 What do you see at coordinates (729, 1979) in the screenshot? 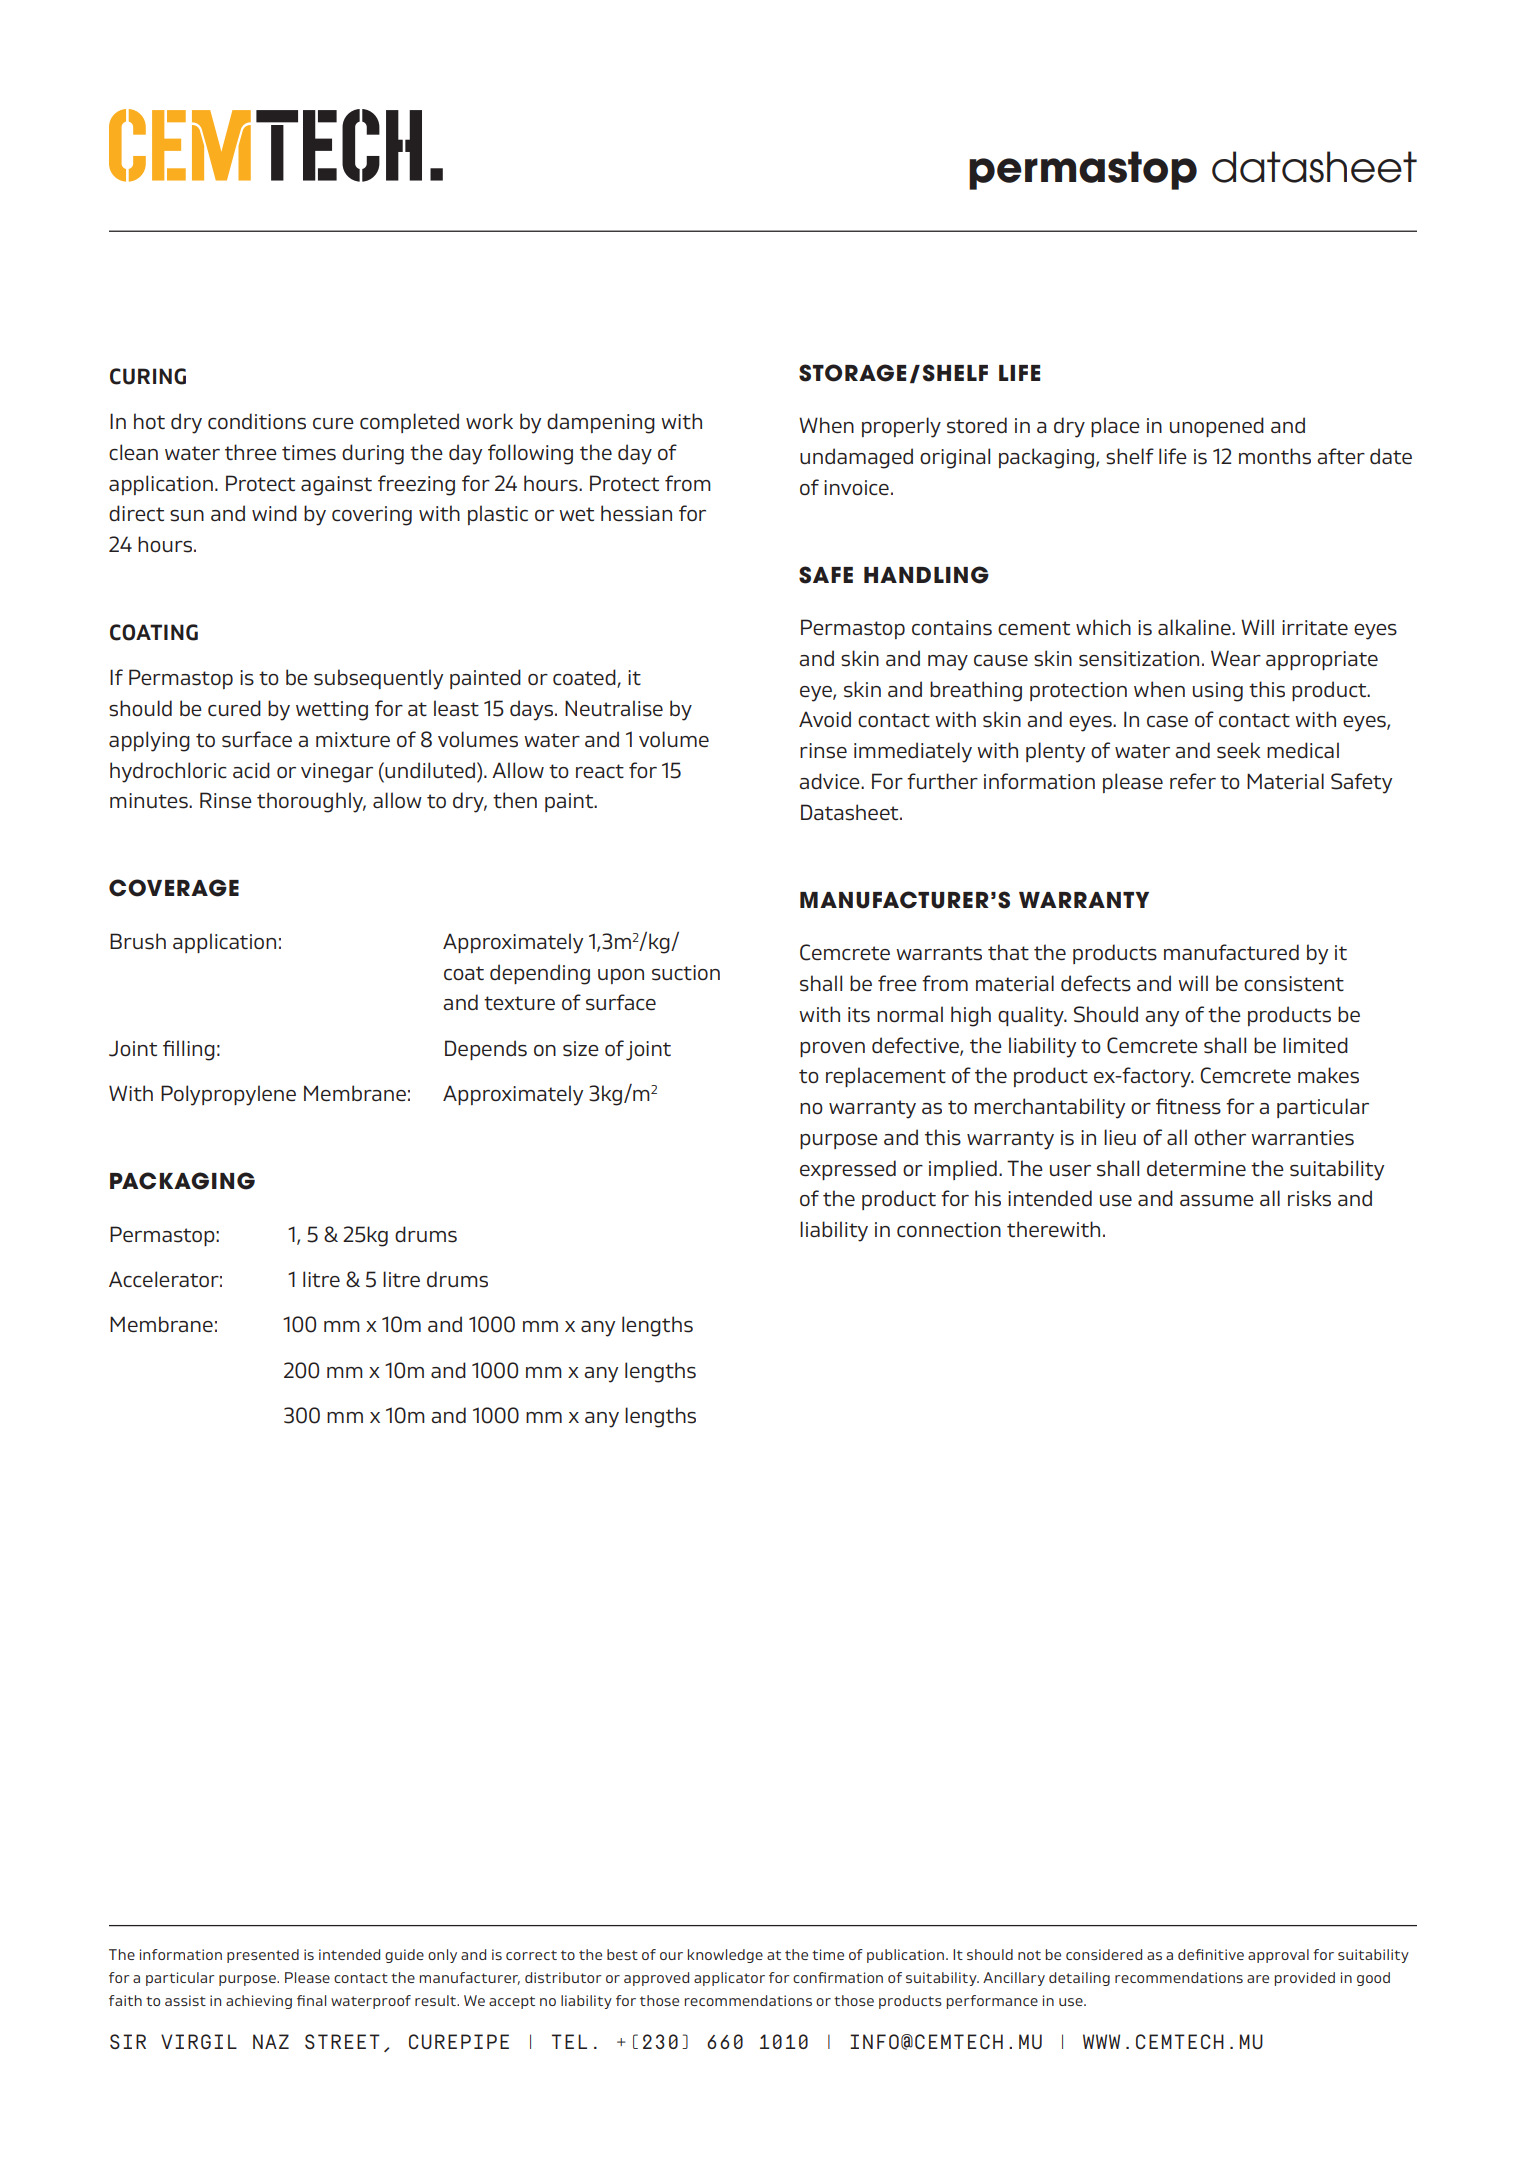
I see `applicator` at bounding box center [729, 1979].
